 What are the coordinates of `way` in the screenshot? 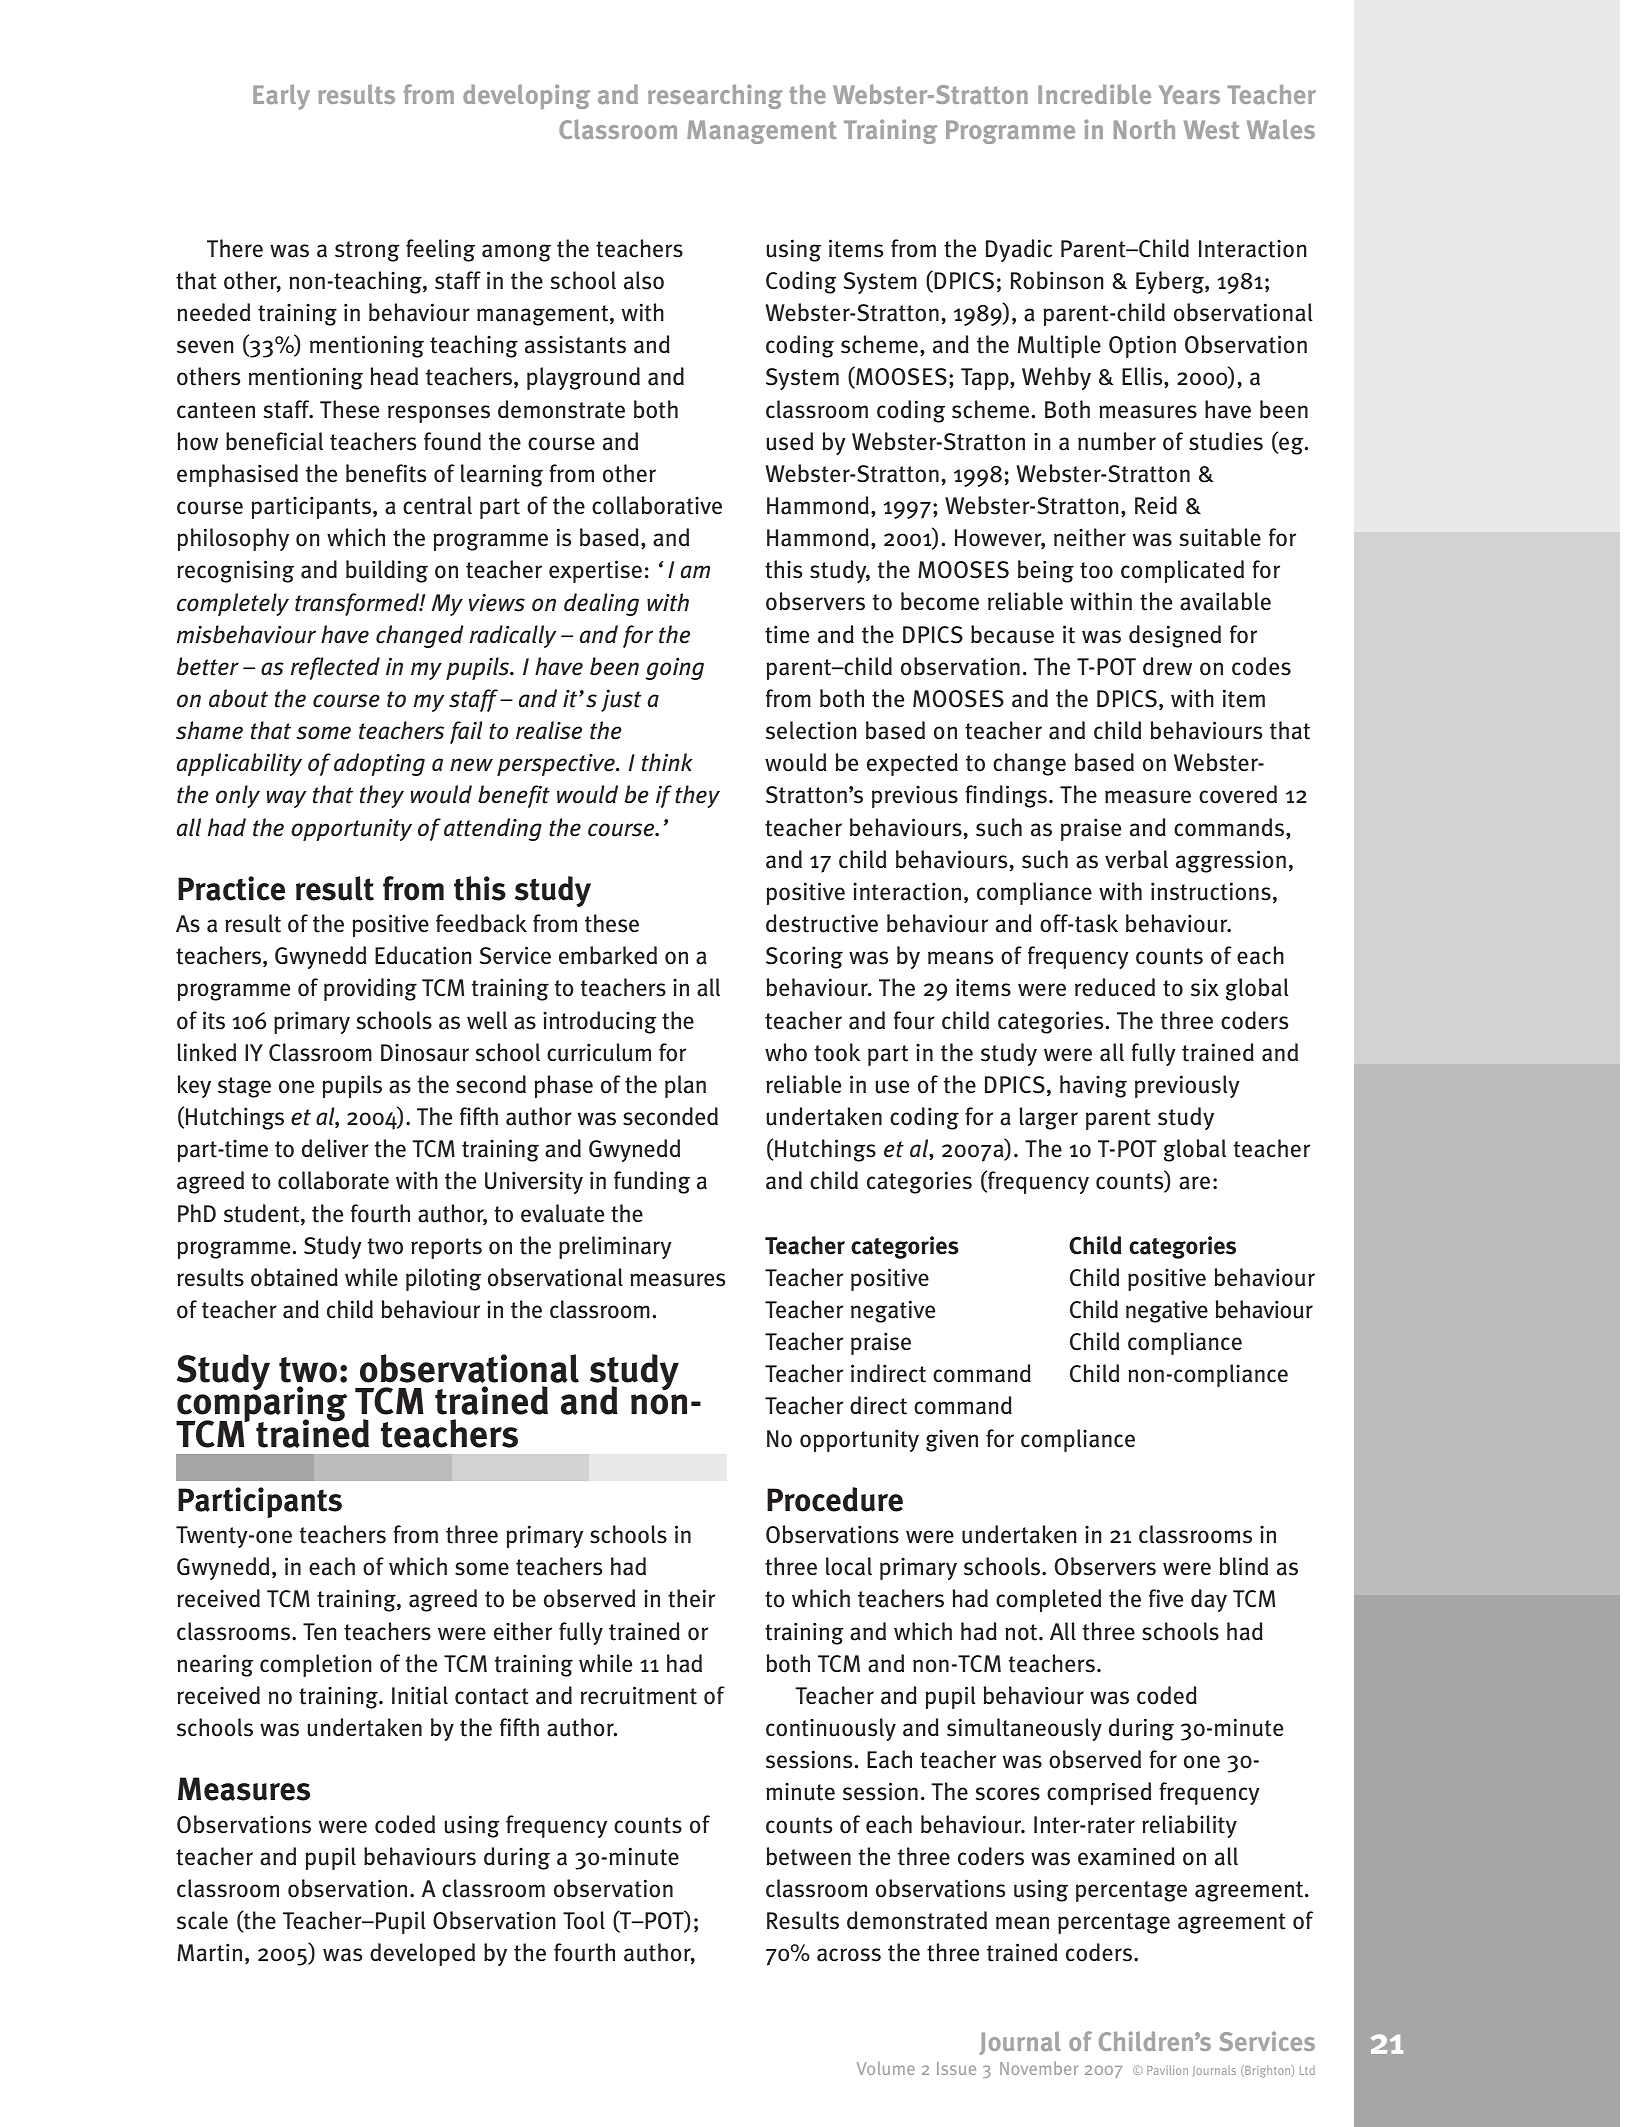 It's located at (287, 799).
